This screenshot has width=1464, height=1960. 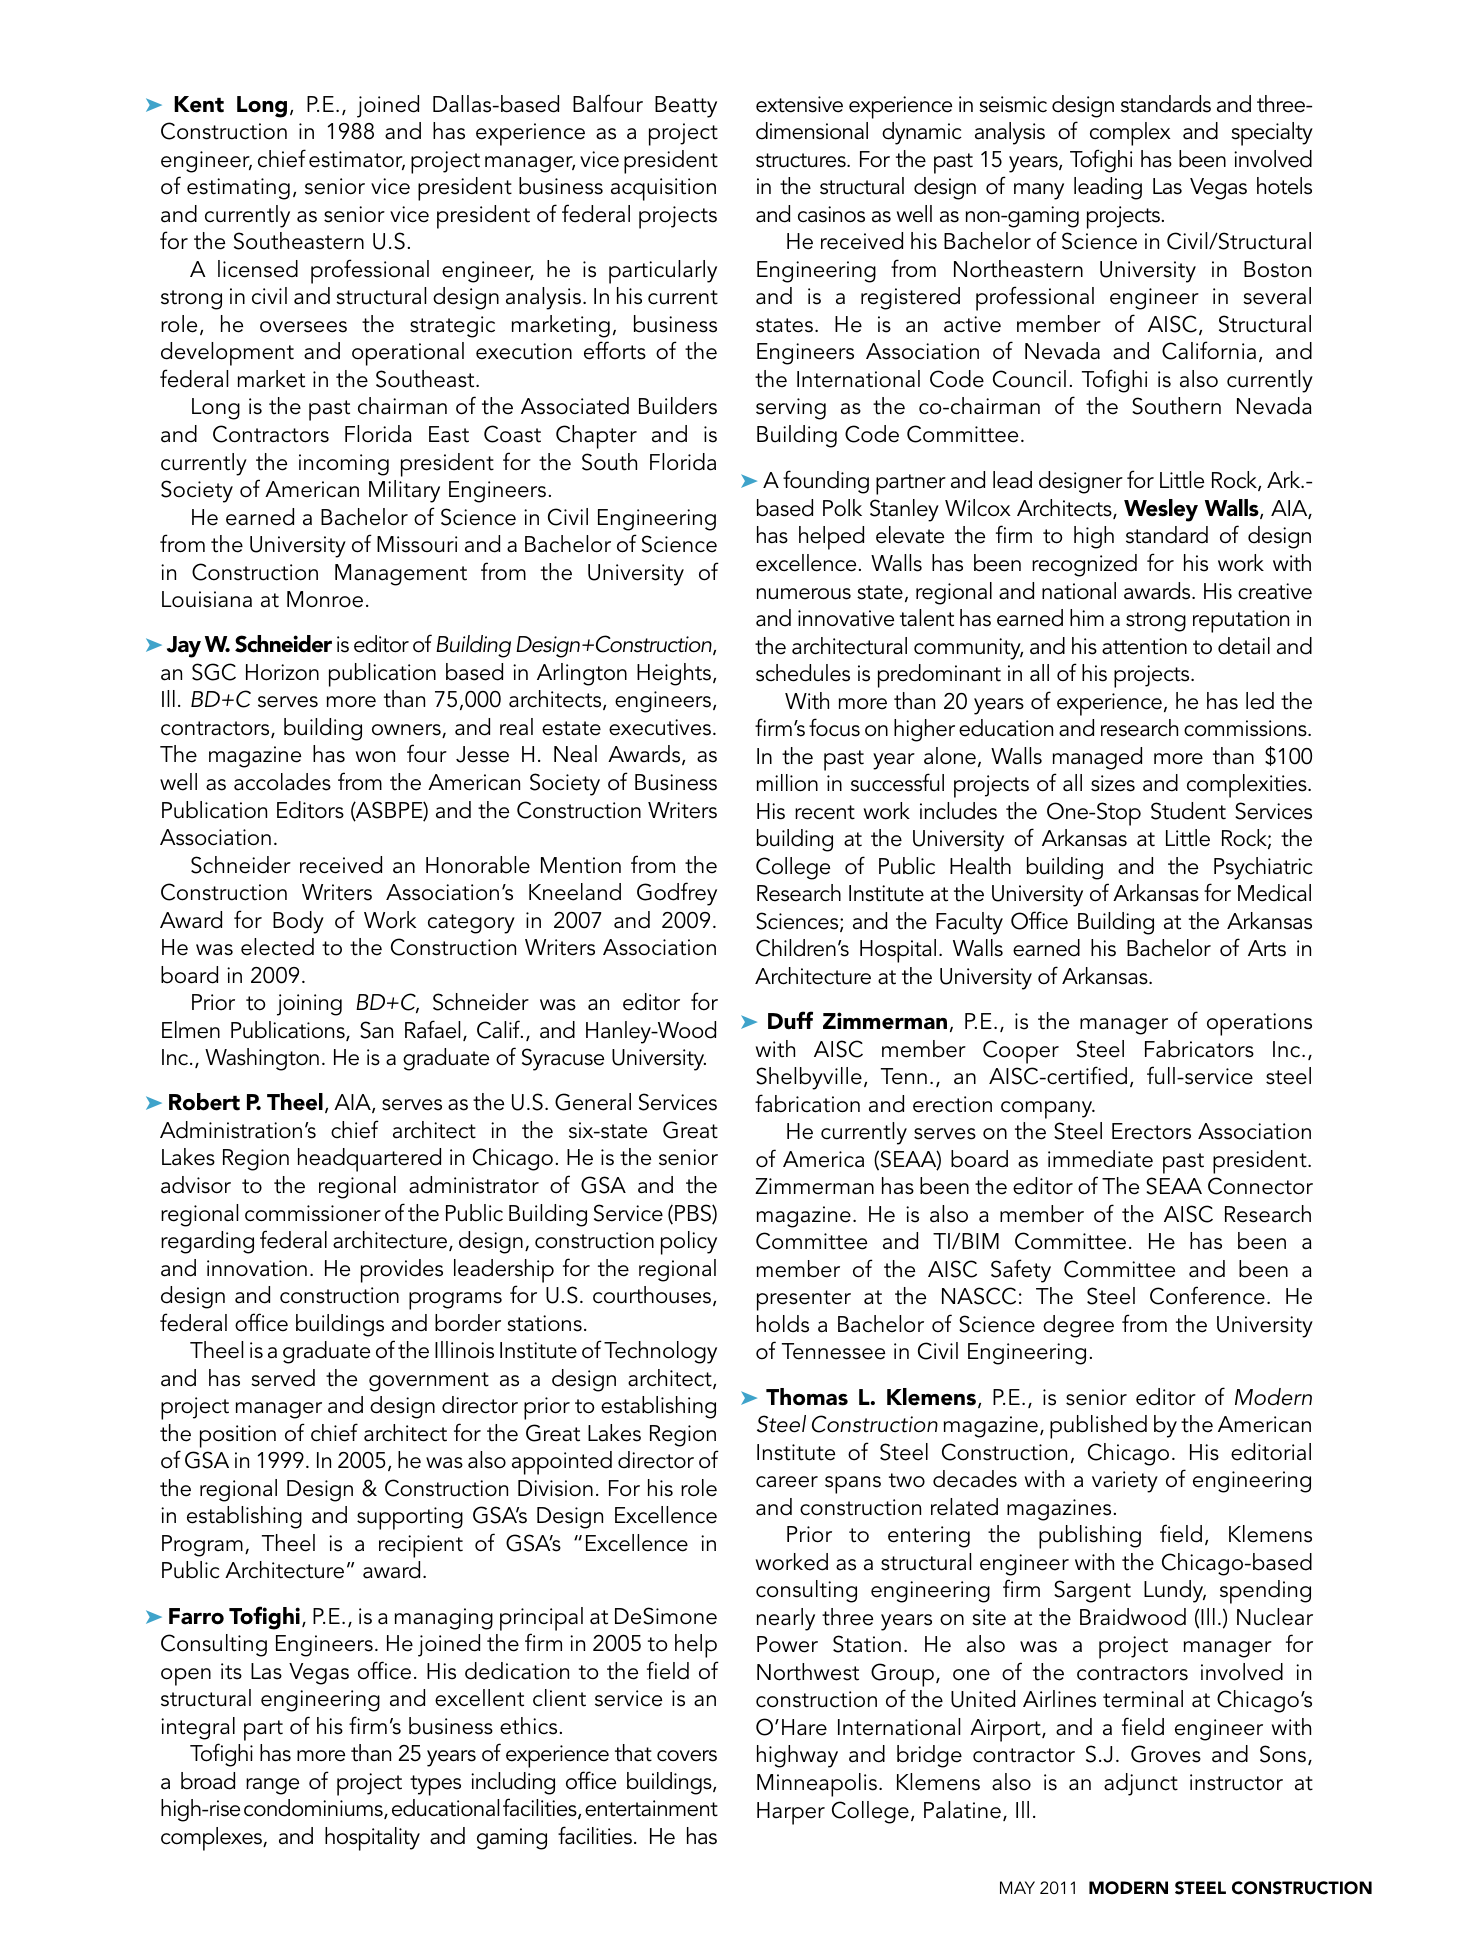 I want to click on structures, so click(x=802, y=160).
